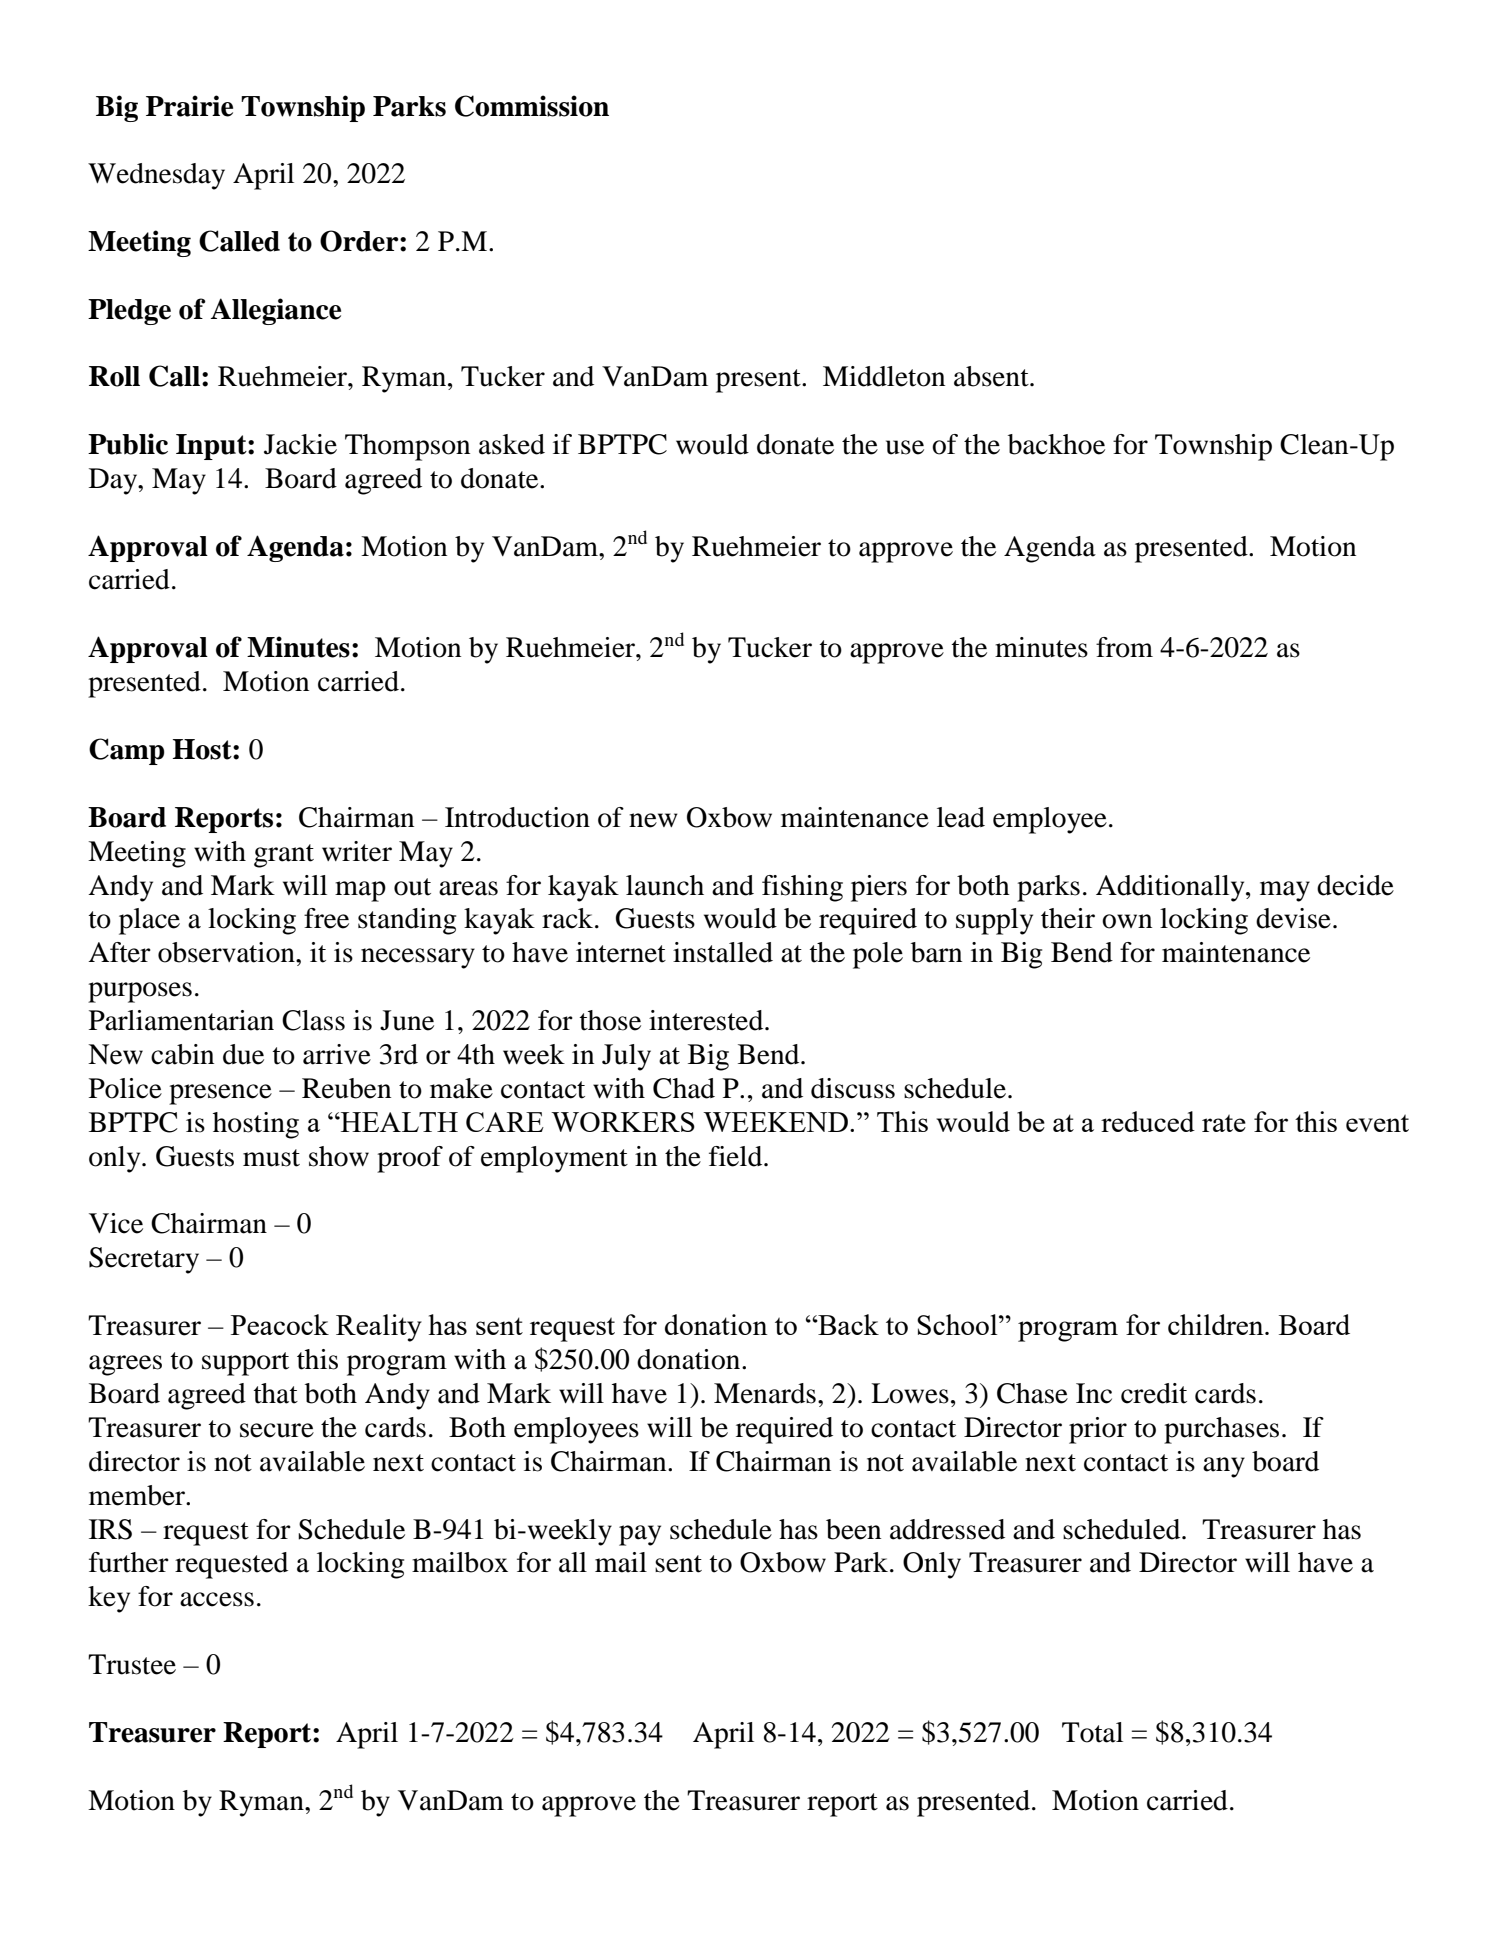 The width and height of the page is (1503, 1945). What do you see at coordinates (532, 106) in the page?
I see `Commission` at bounding box center [532, 106].
